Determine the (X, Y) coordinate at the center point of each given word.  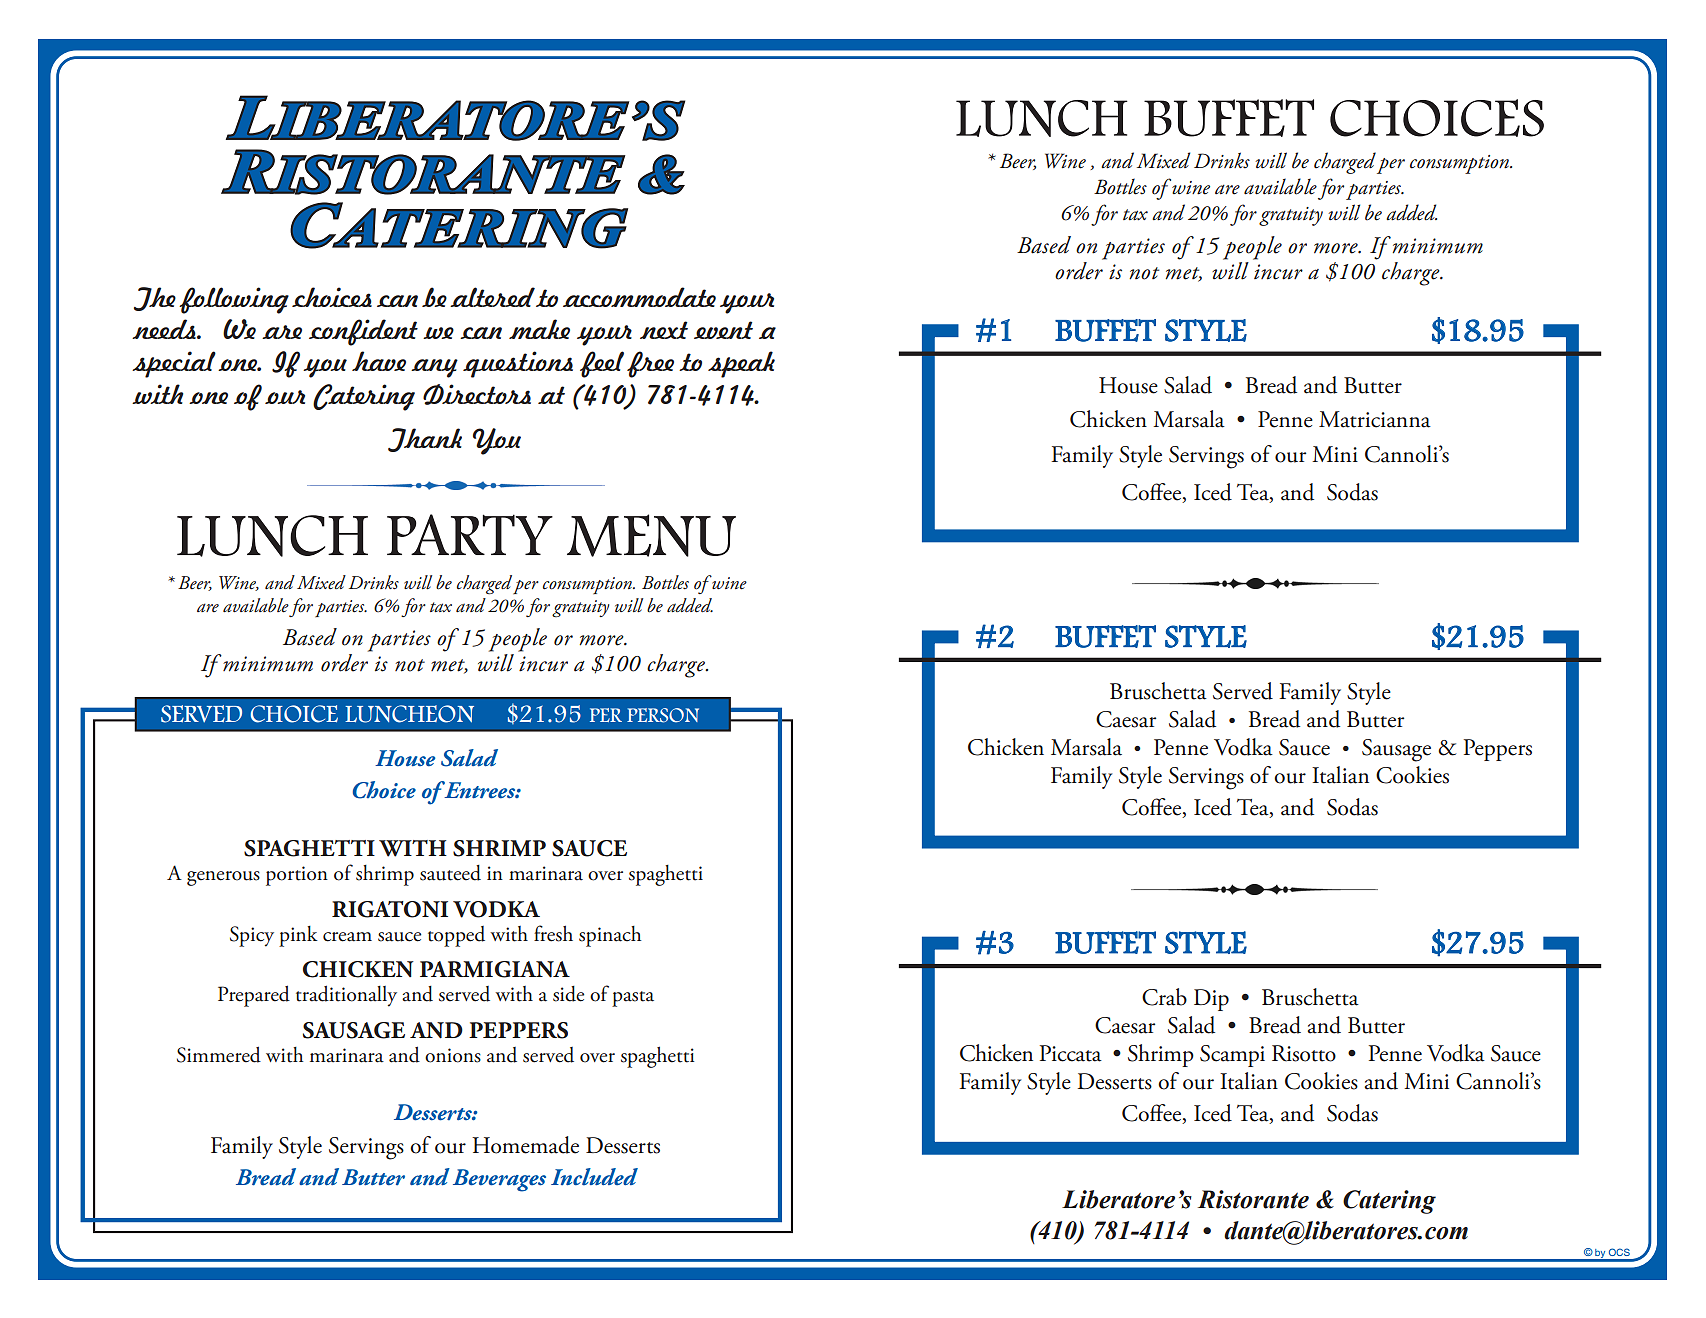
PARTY (470, 534)
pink (298, 936)
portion (297, 876)
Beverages (499, 1180)
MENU (651, 535)
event (723, 330)
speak (741, 364)
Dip (1211, 1000)
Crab (1164, 997)
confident (363, 332)
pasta (633, 999)
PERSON (663, 715)
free (650, 364)
